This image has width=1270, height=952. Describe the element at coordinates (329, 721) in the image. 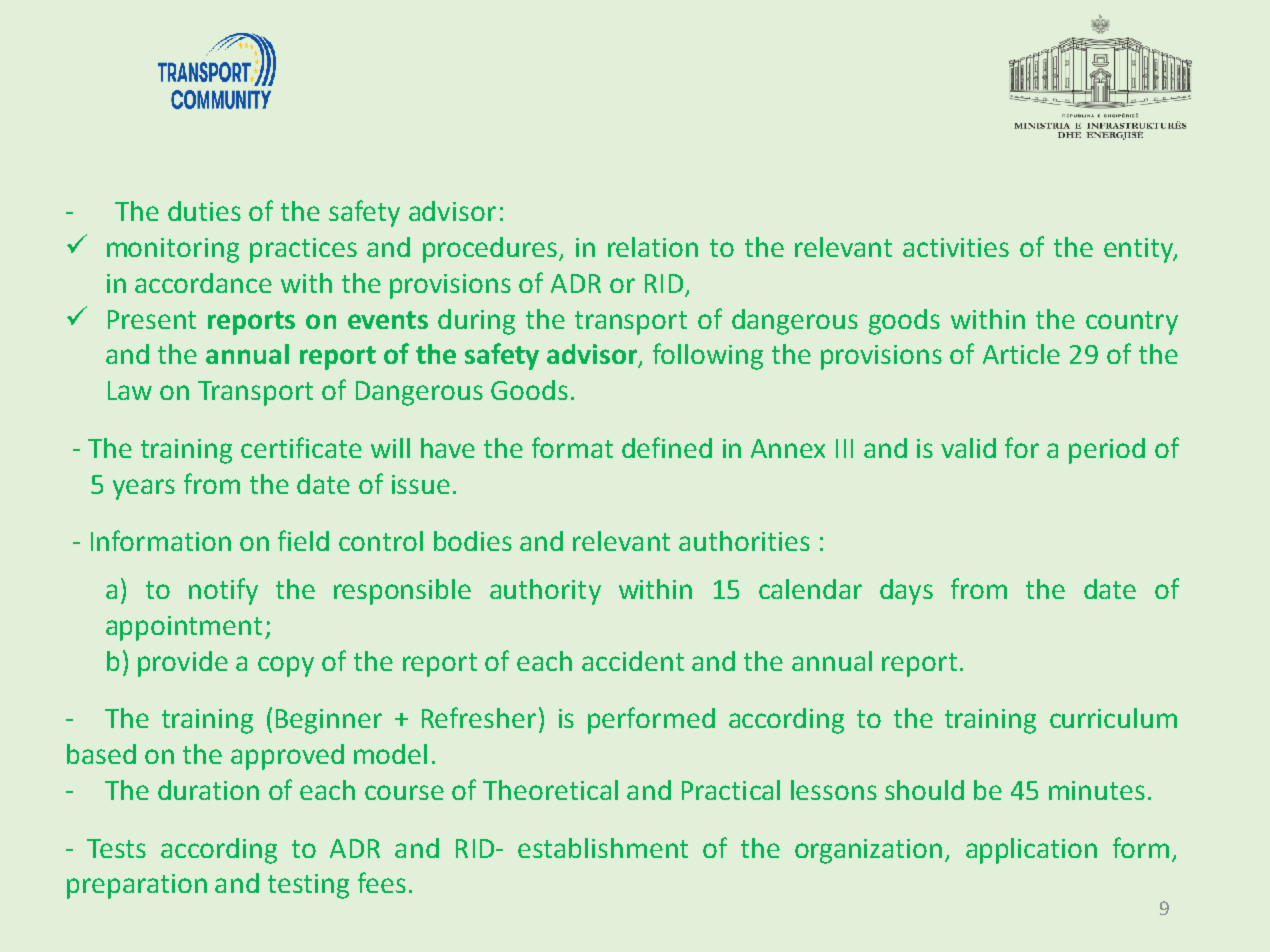

I see `Beginner` at that location.
